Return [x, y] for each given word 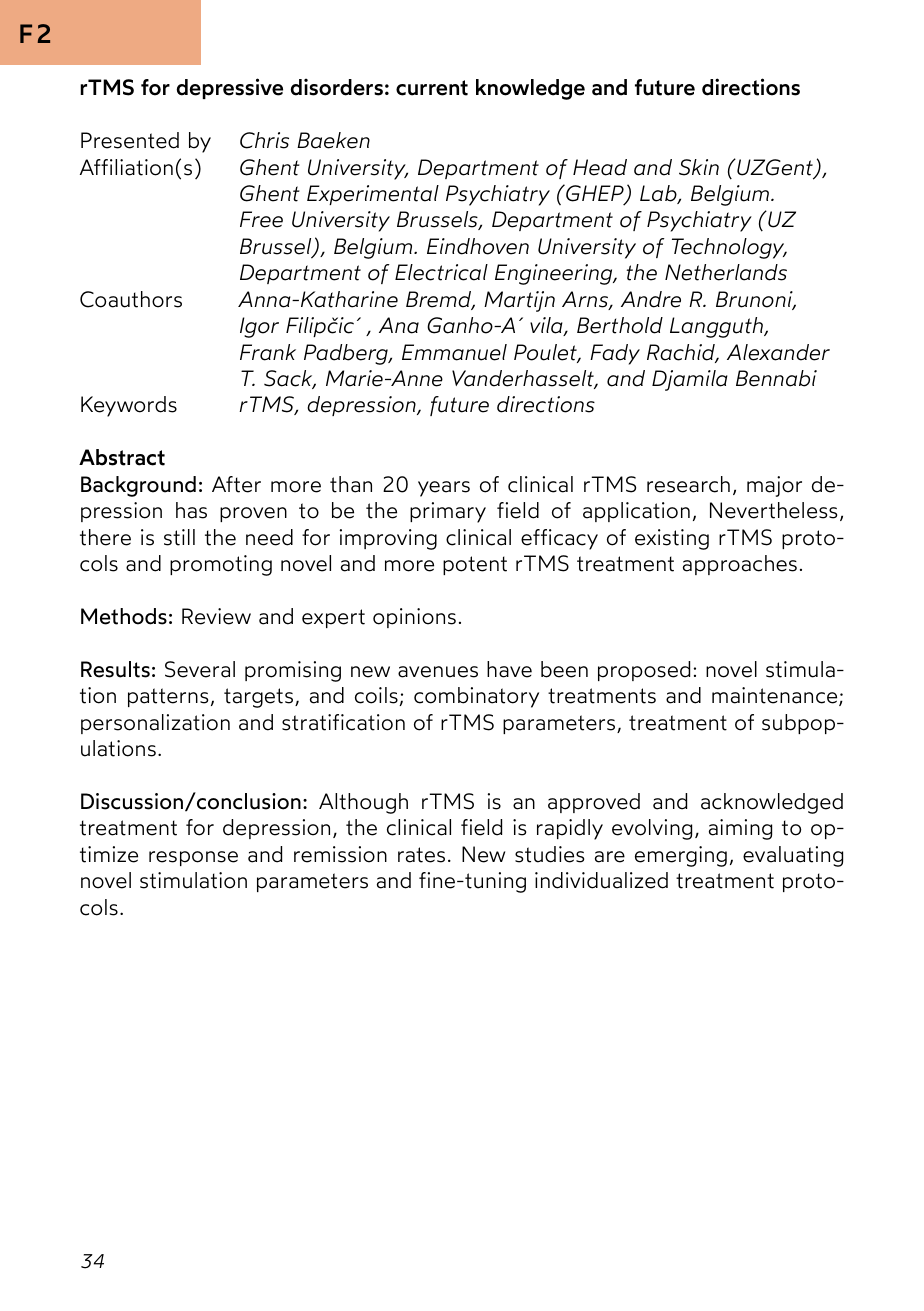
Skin [699, 167]
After [236, 484]
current [432, 88]
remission [340, 854]
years [444, 489]
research [688, 484]
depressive [229, 88]
